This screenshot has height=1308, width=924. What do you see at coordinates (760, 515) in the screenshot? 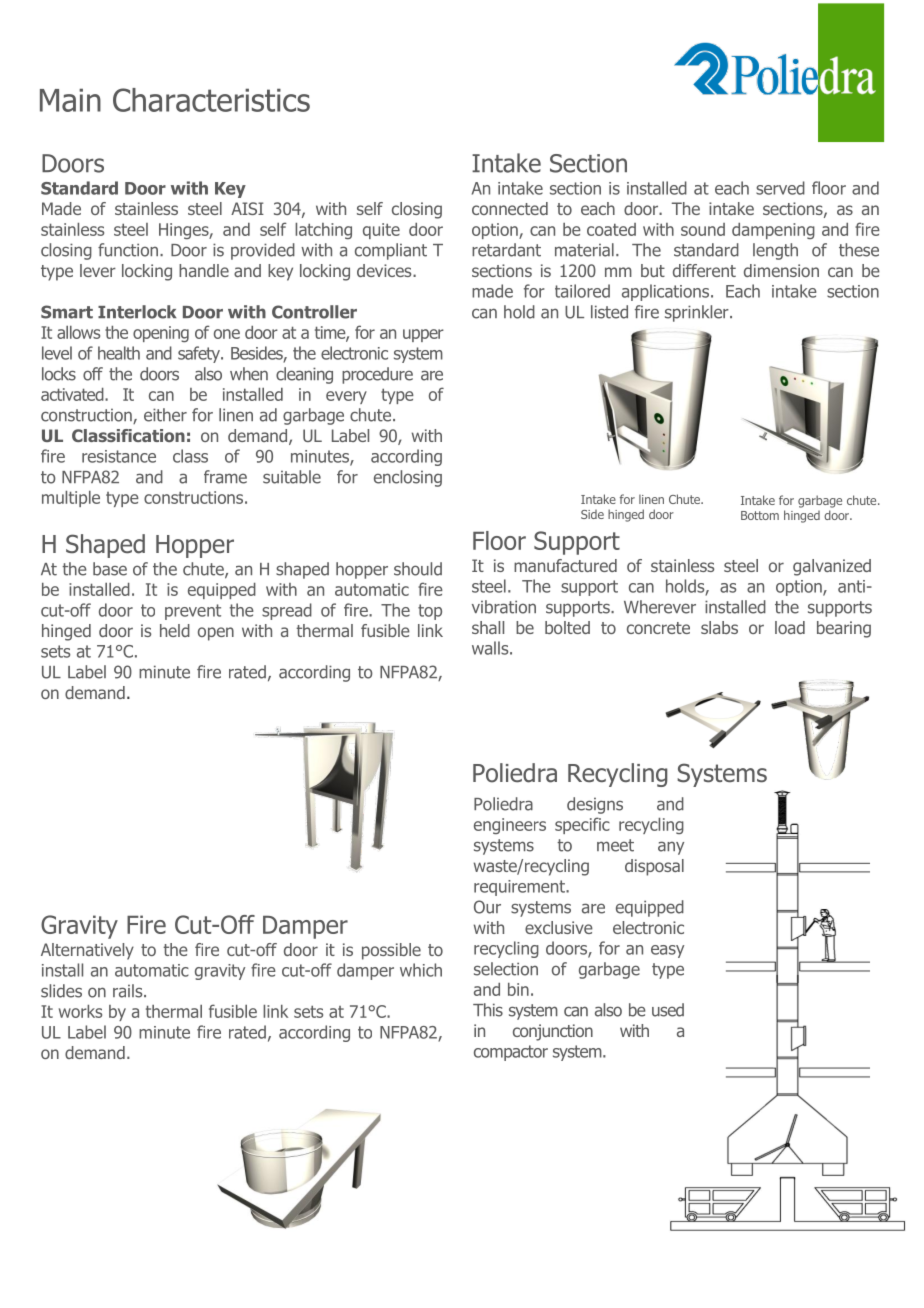
I see `Bottom` at bounding box center [760, 515].
